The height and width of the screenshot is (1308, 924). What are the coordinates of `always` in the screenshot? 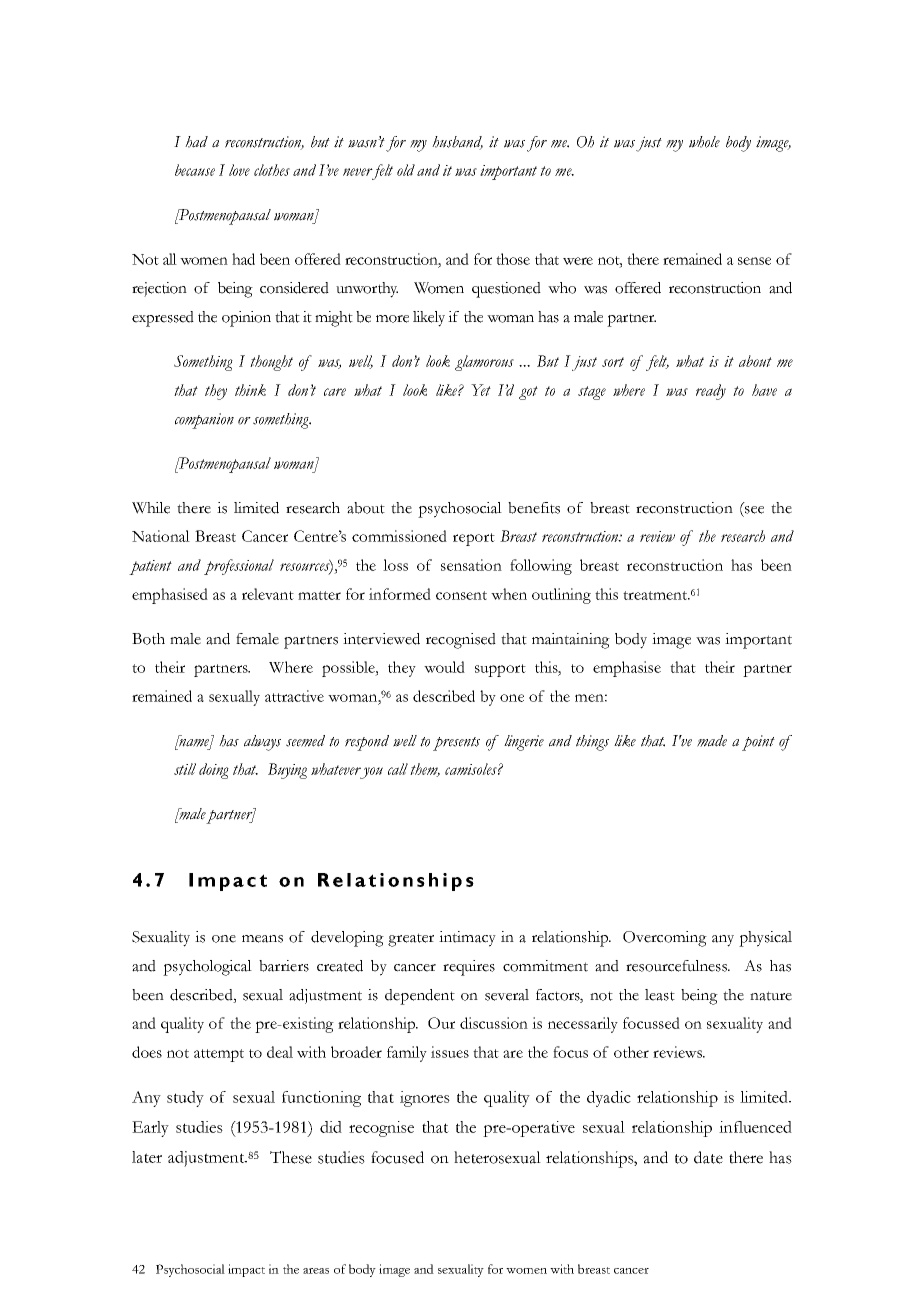 It's located at (262, 743).
